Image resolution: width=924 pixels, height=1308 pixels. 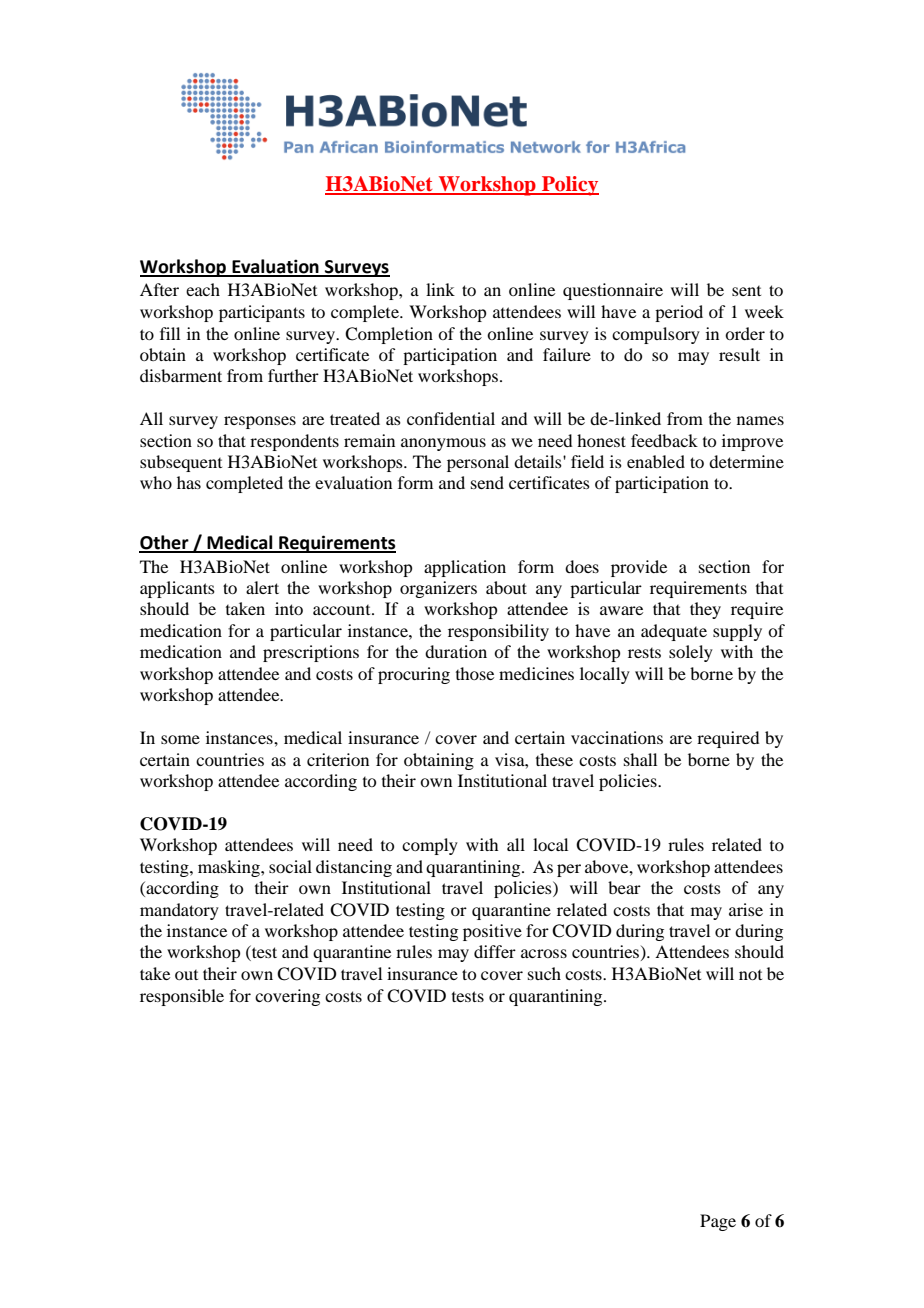 I want to click on application, so click(x=465, y=568).
